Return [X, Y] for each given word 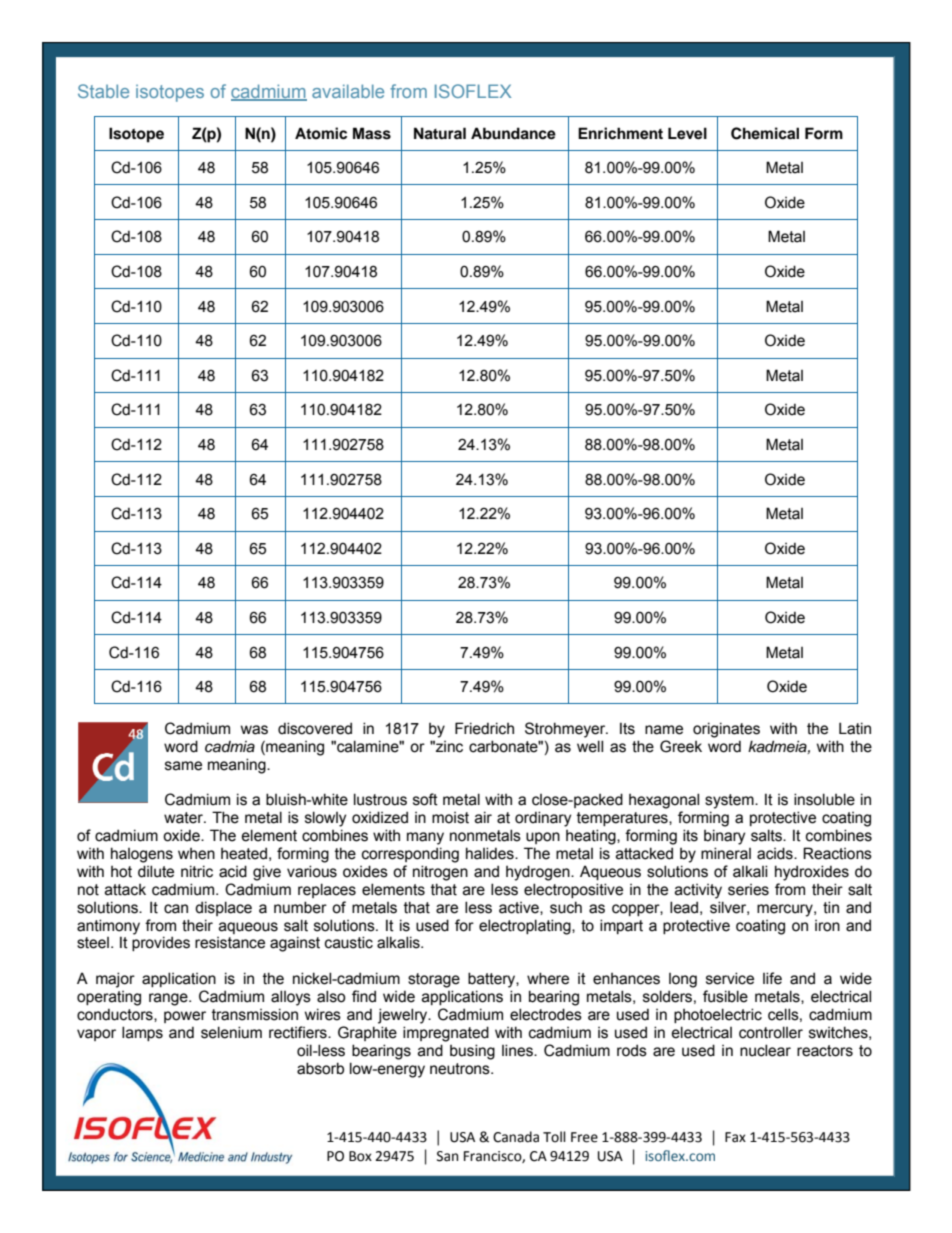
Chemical [765, 133]
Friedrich [484, 728]
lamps [142, 1033]
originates [726, 730]
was [254, 730]
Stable [103, 91]
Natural [440, 133]
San [447, 1156]
